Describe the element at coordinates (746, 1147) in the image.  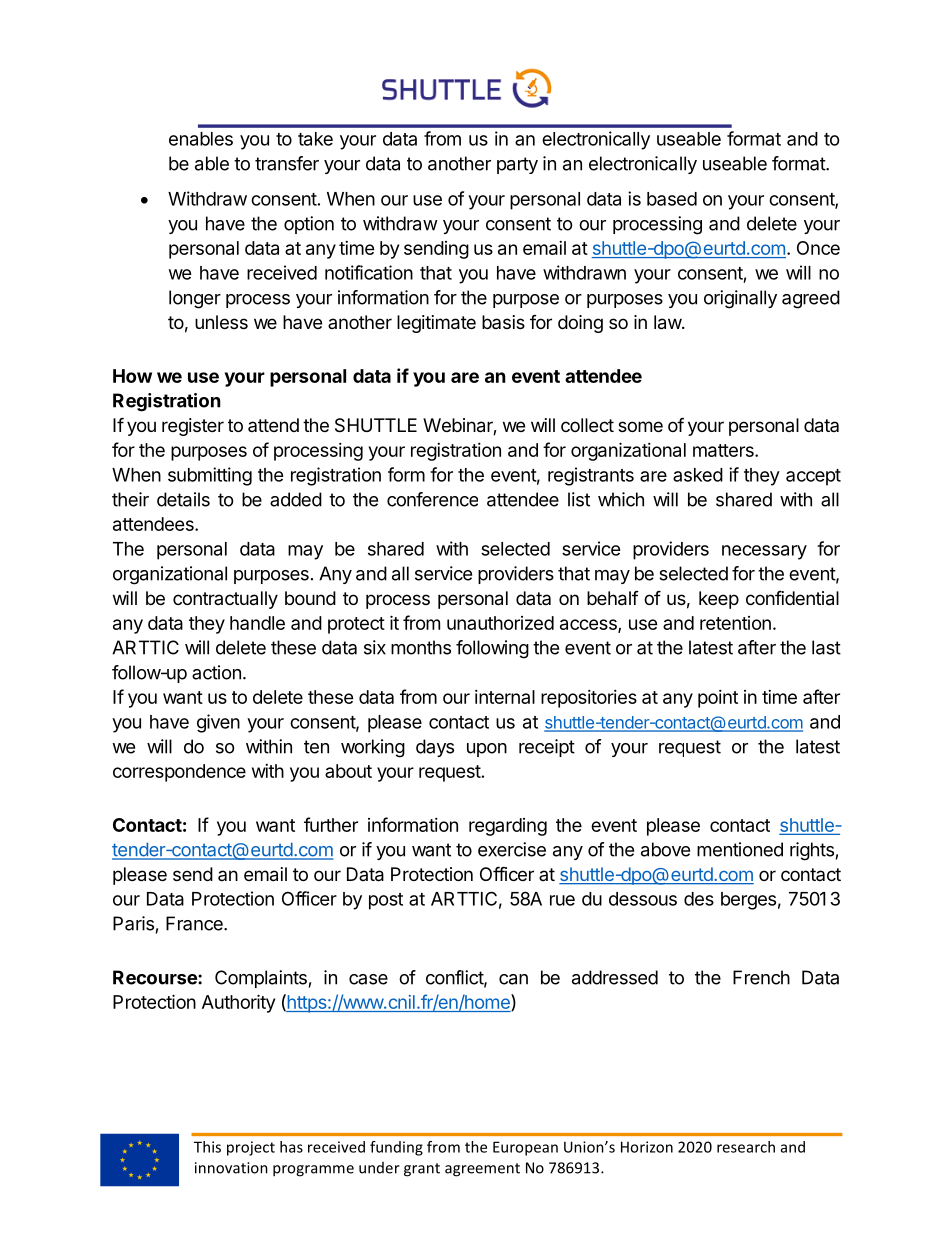
I see `research` at that location.
